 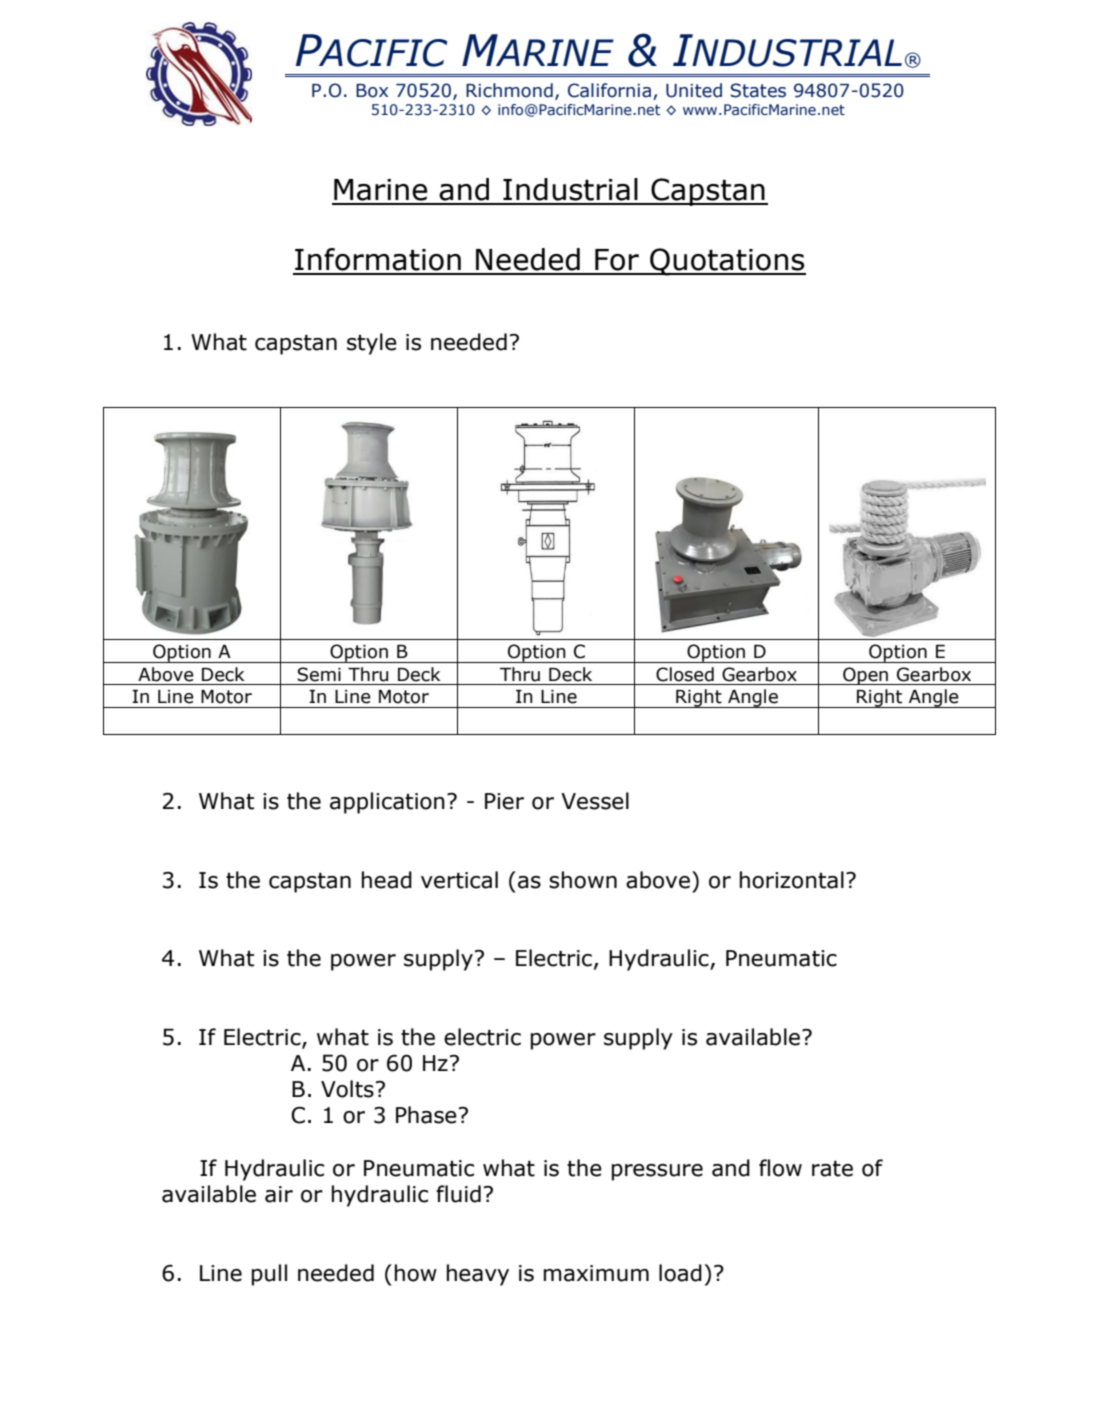 What do you see at coordinates (866, 676) in the screenshot?
I see `Open` at bounding box center [866, 676].
